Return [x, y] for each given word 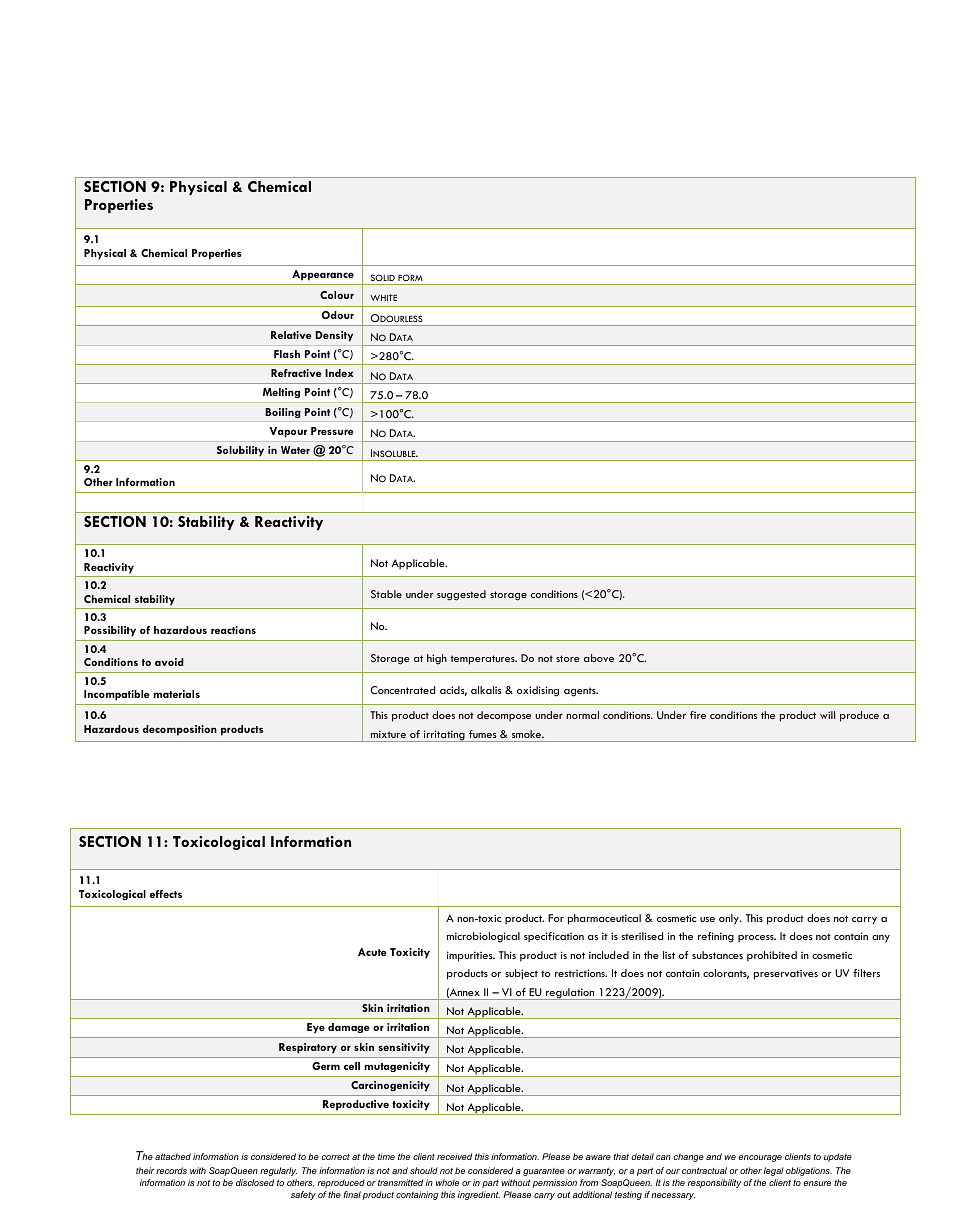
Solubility [240, 451]
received [454, 1156]
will [827, 715]
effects [166, 894]
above [599, 658]
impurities [471, 956]
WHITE [383, 298]
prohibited [772, 956]
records [171, 1170]
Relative [291, 335]
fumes [483, 734]
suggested [461, 595]
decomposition [180, 730]
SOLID [383, 277]
